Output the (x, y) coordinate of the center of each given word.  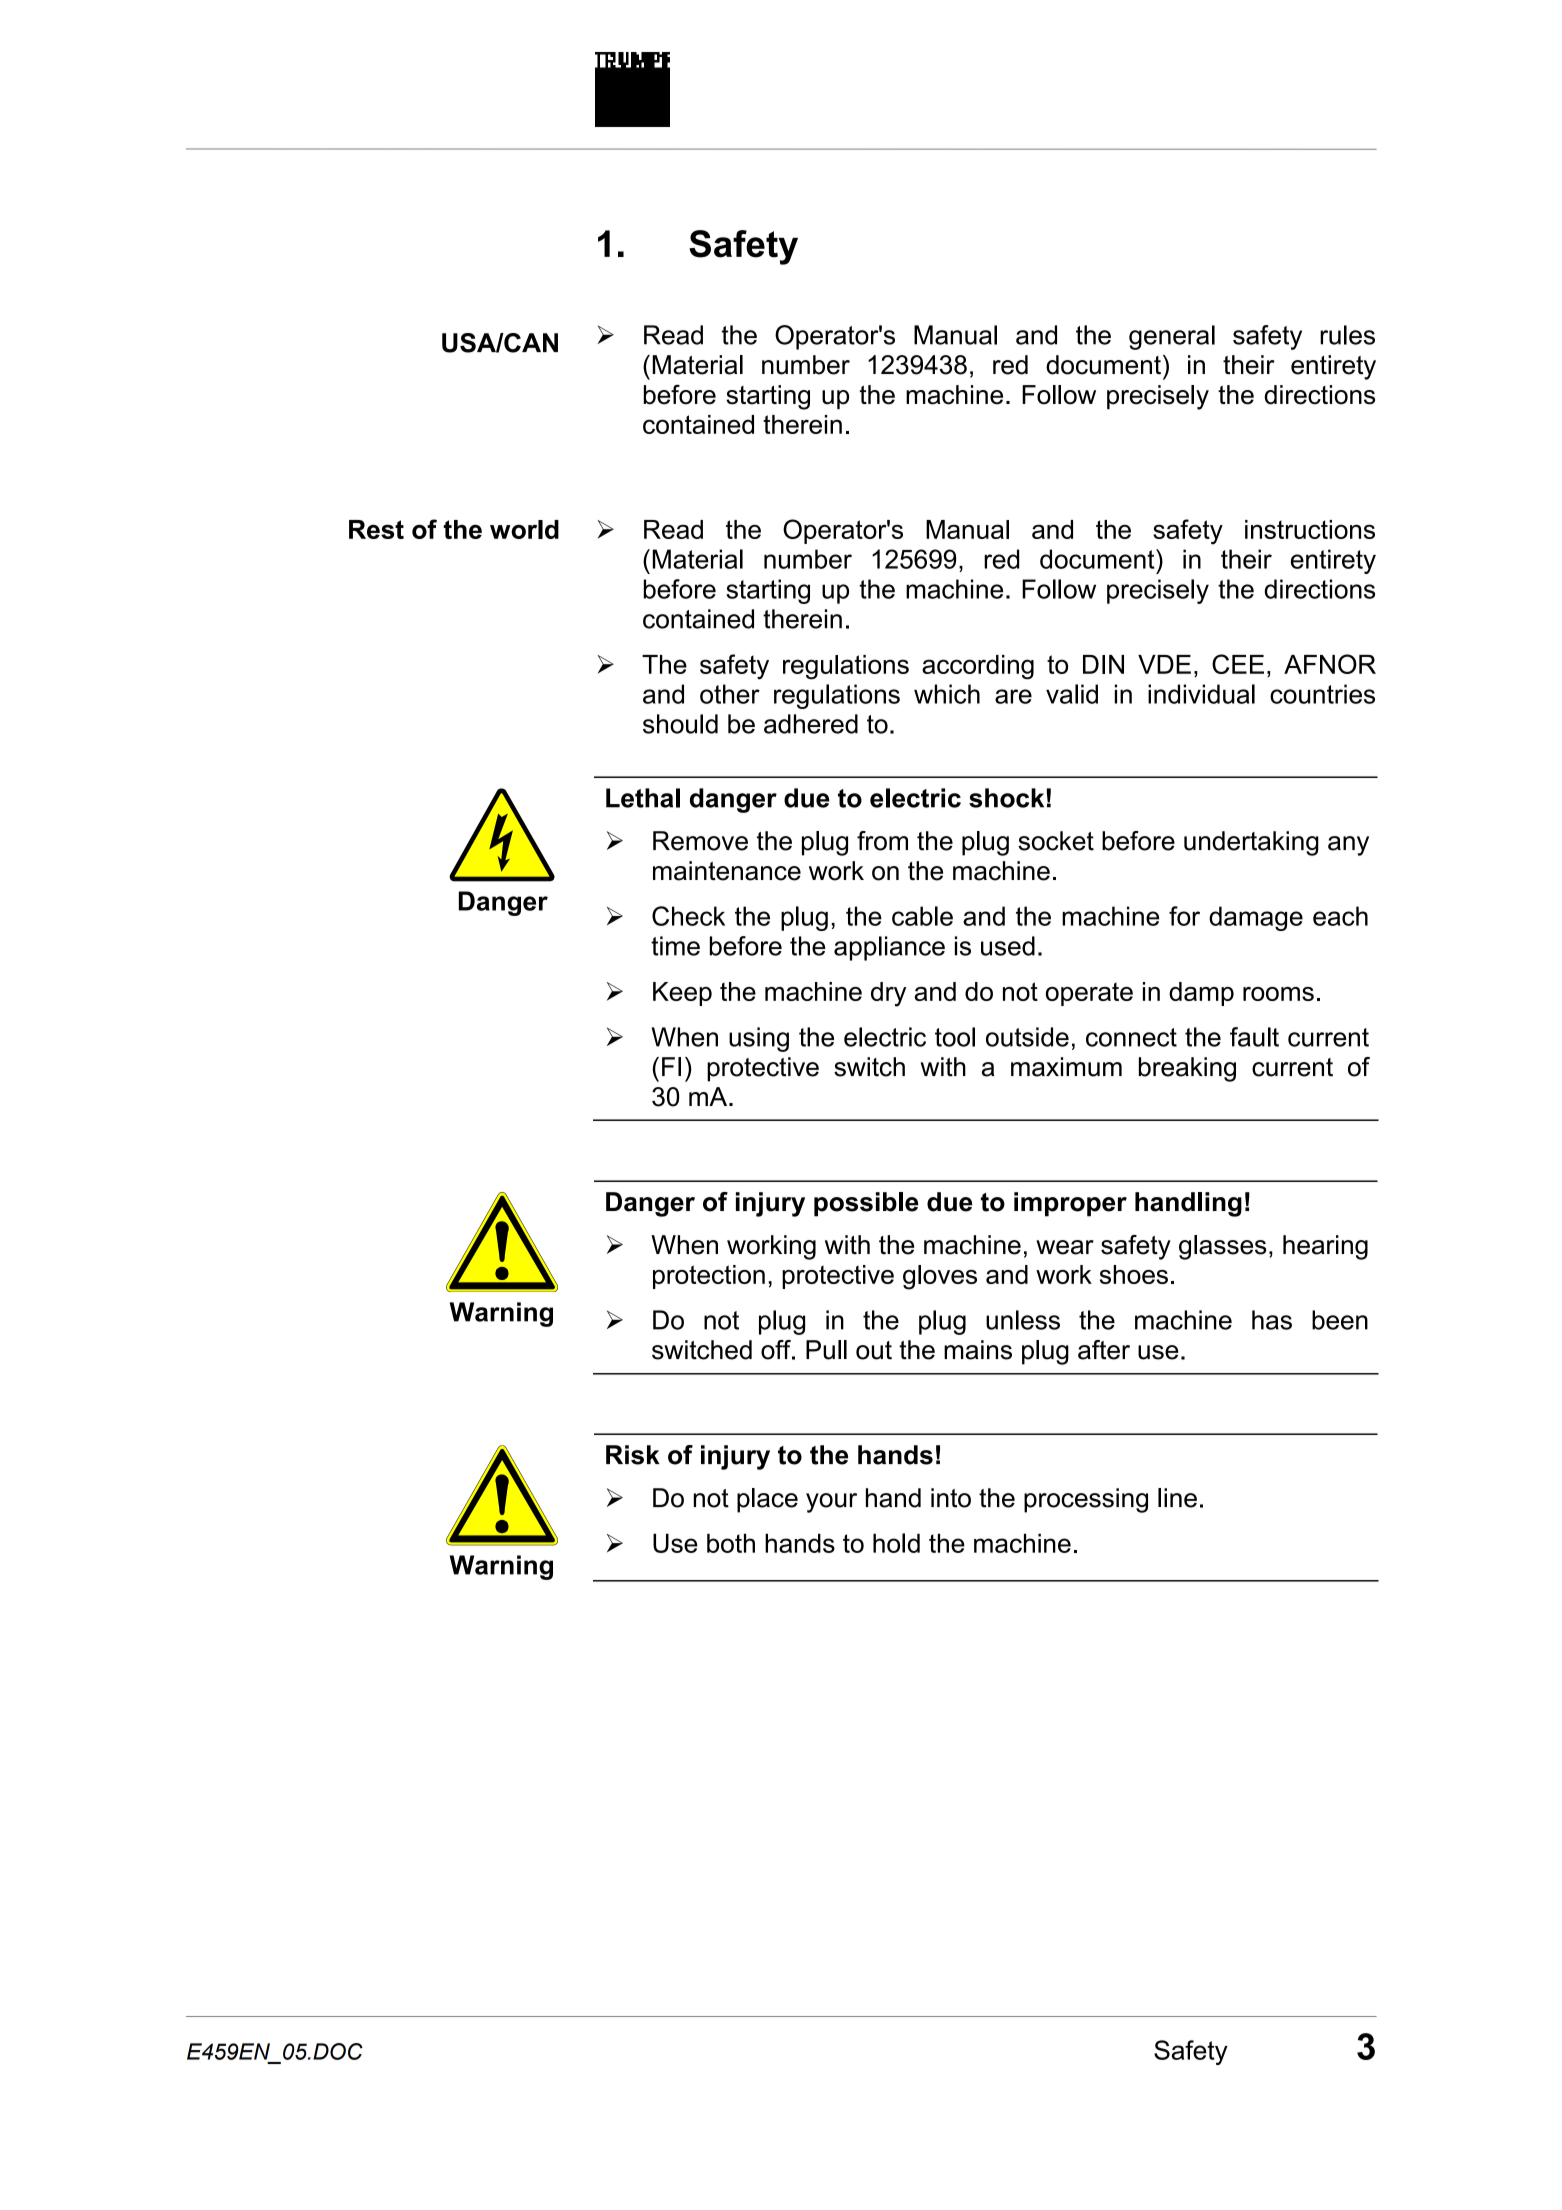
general (1172, 337)
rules (1347, 335)
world (524, 529)
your (831, 1503)
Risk (633, 1455)
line (1177, 1498)
